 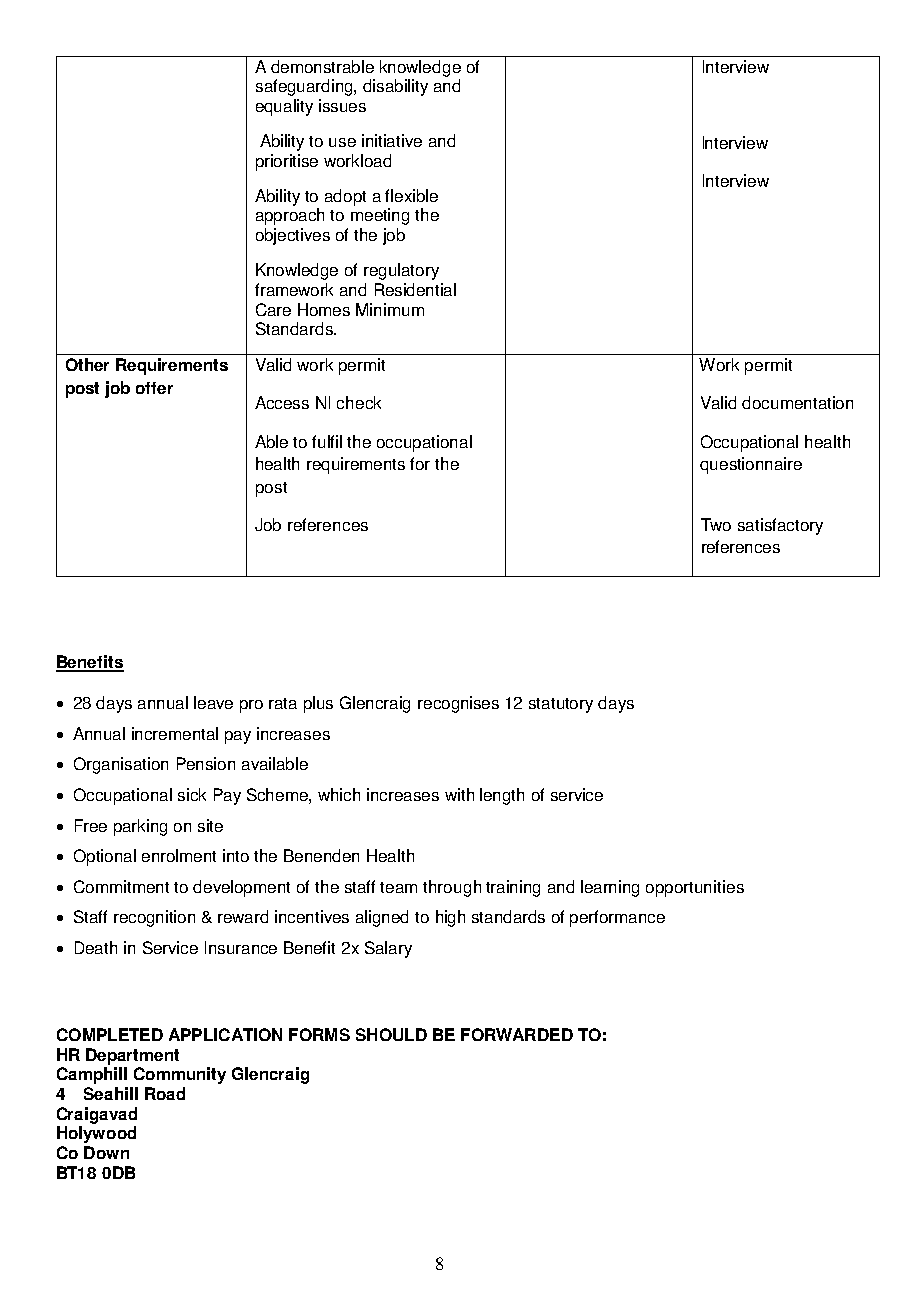 I want to click on recognises, so click(x=458, y=704).
